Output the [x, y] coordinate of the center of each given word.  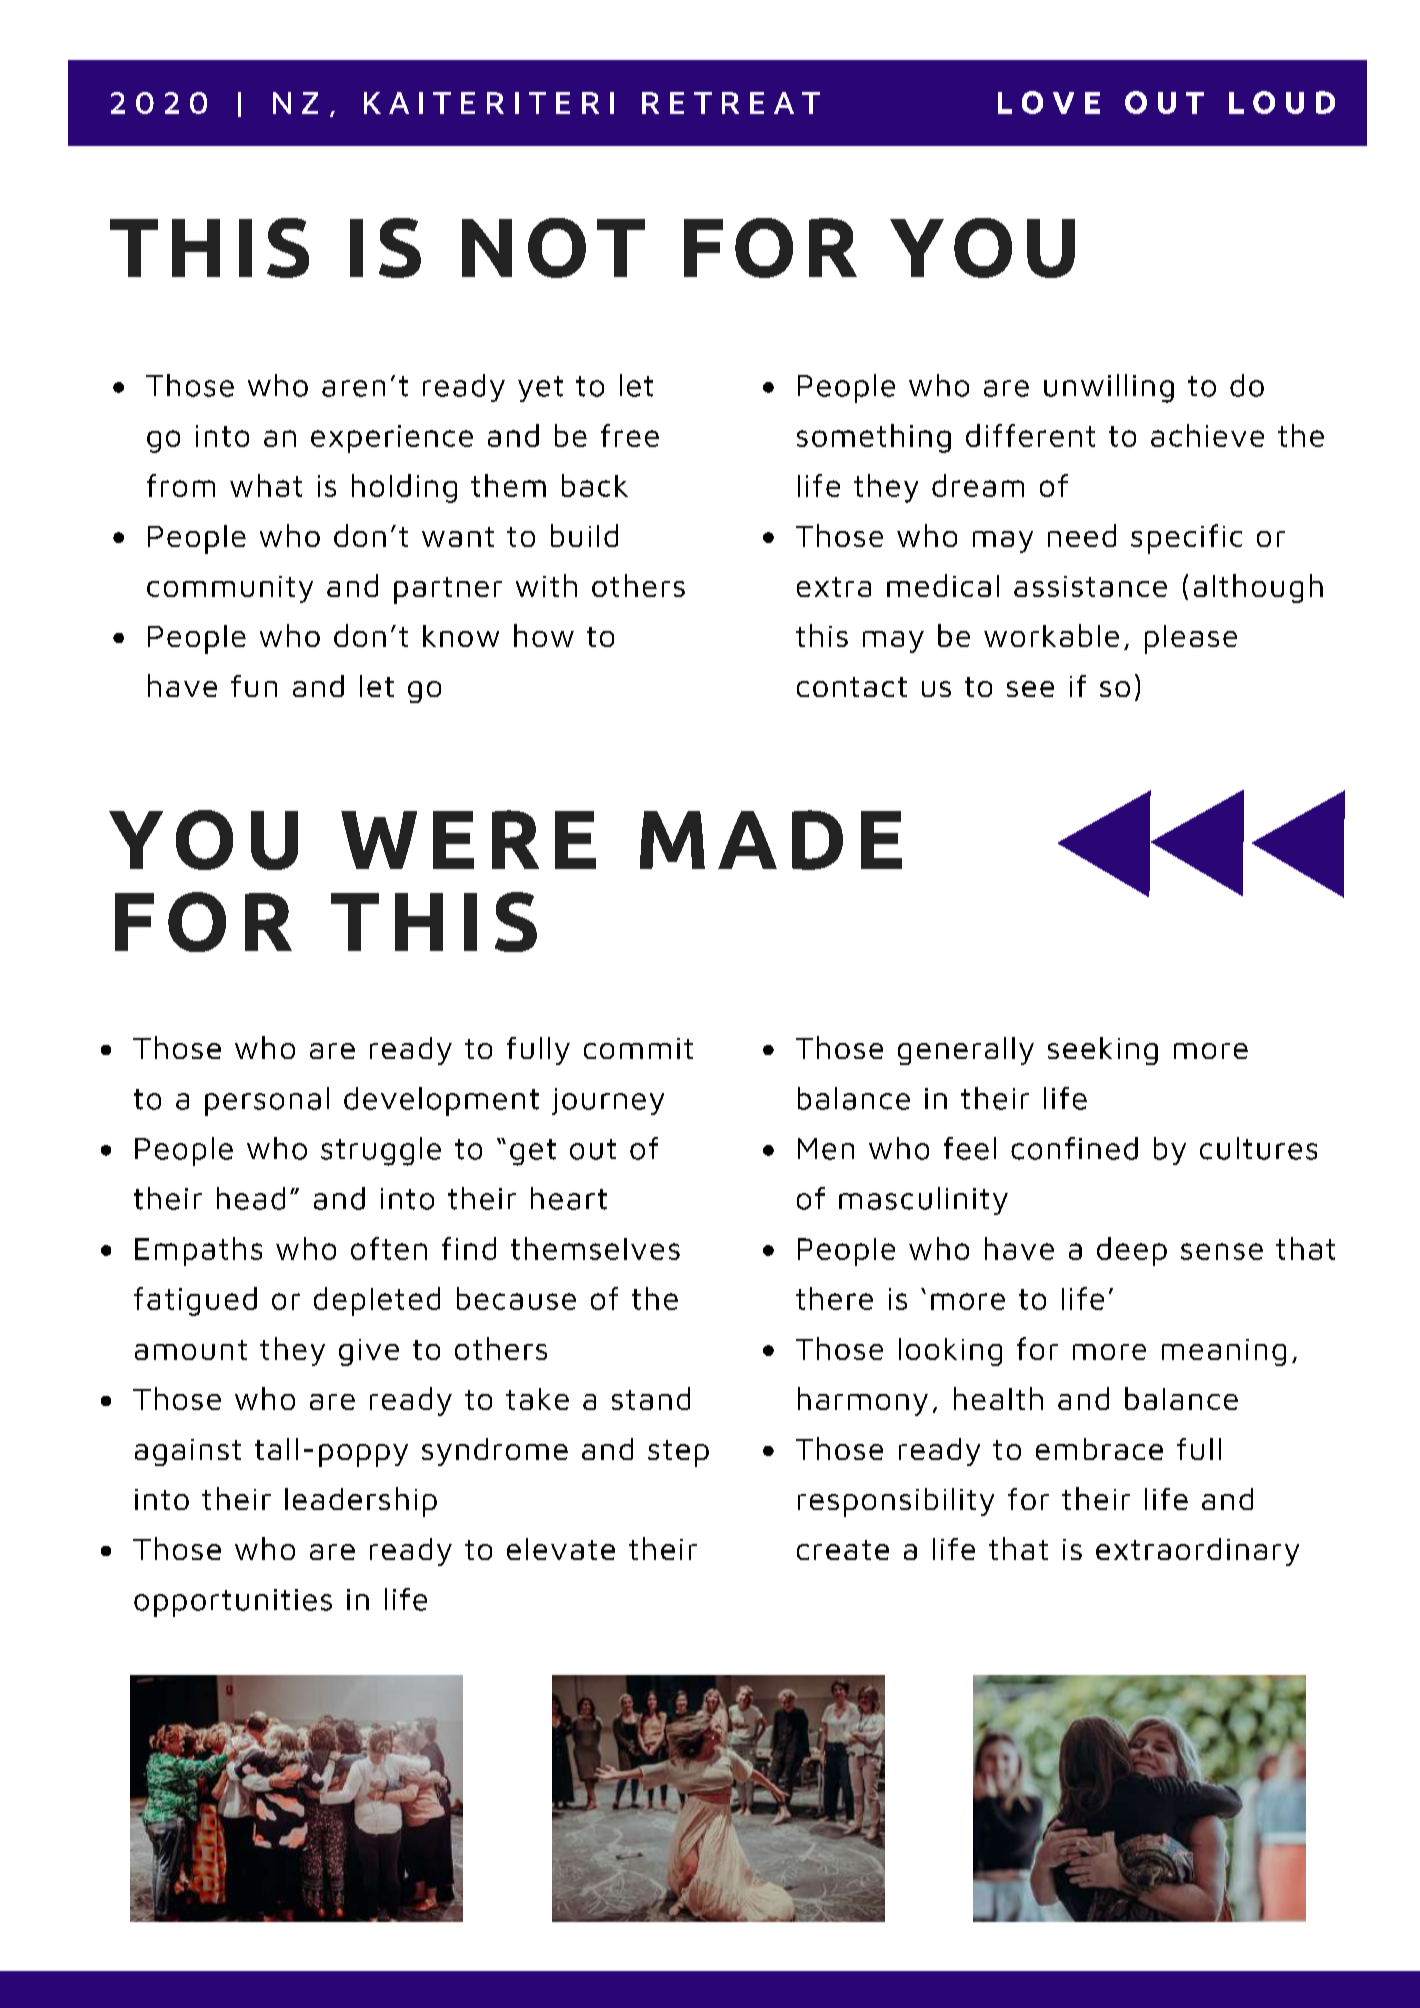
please [1191, 639]
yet [540, 389]
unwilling [1109, 388]
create [843, 1550]
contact [852, 687]
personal [267, 1101]
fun [254, 686]
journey [608, 1101]
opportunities [233, 1603]
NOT [553, 248]
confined [1074, 1148]
